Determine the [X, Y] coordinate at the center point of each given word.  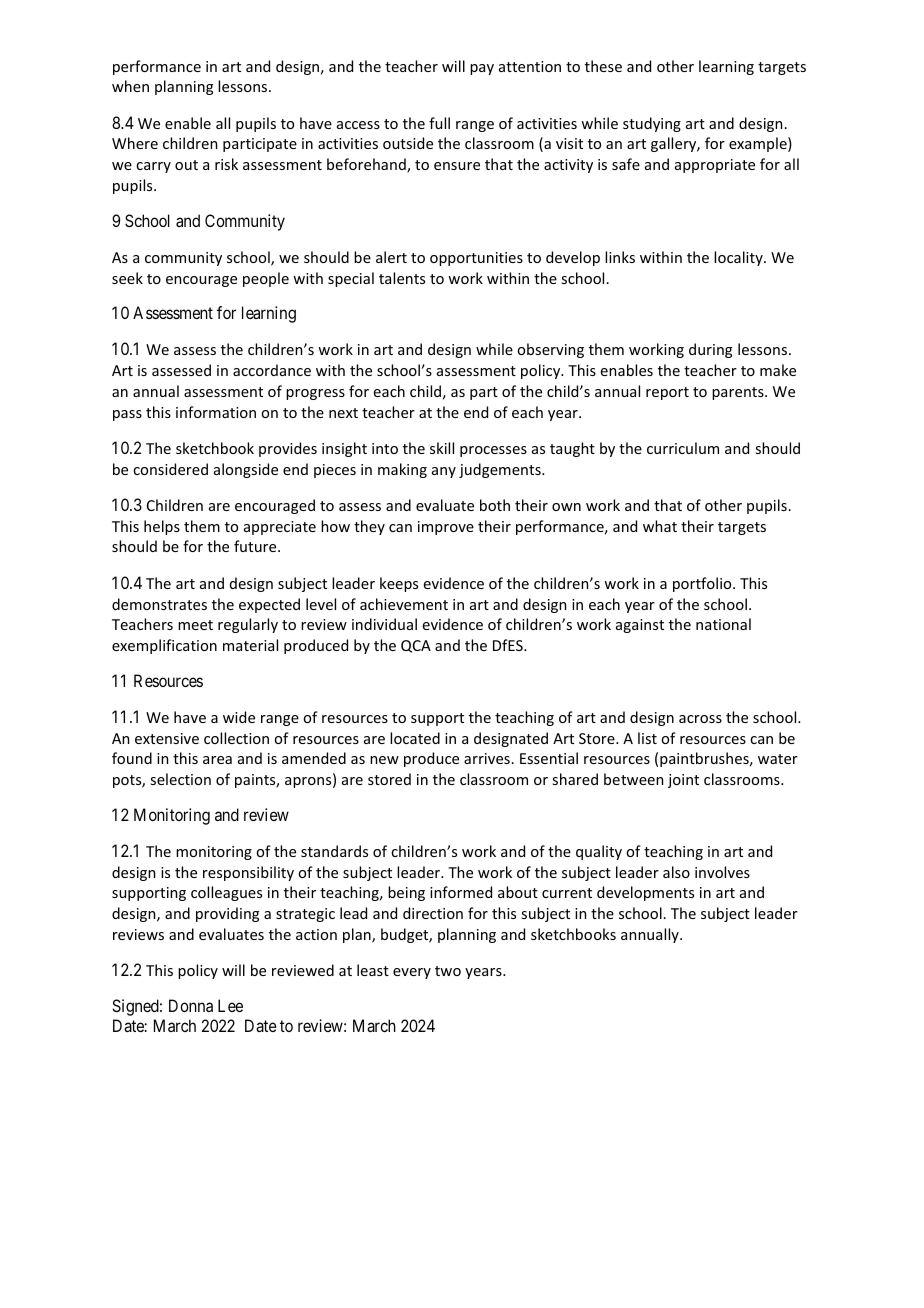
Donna [191, 1005]
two [448, 971]
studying [652, 124]
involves [722, 872]
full [439, 123]
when [130, 86]
